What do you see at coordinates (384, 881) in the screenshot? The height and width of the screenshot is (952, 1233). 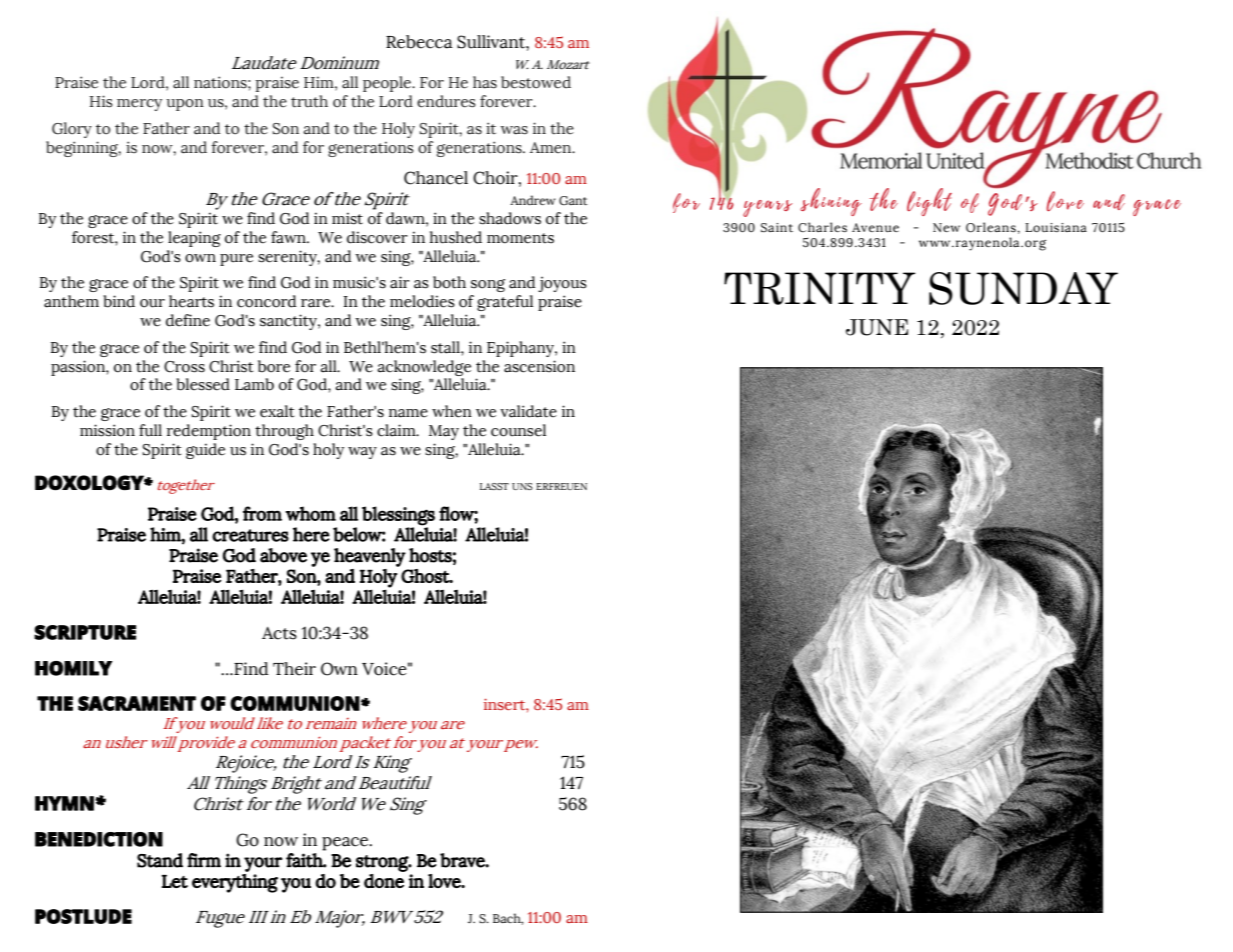 I see `done` at bounding box center [384, 881].
